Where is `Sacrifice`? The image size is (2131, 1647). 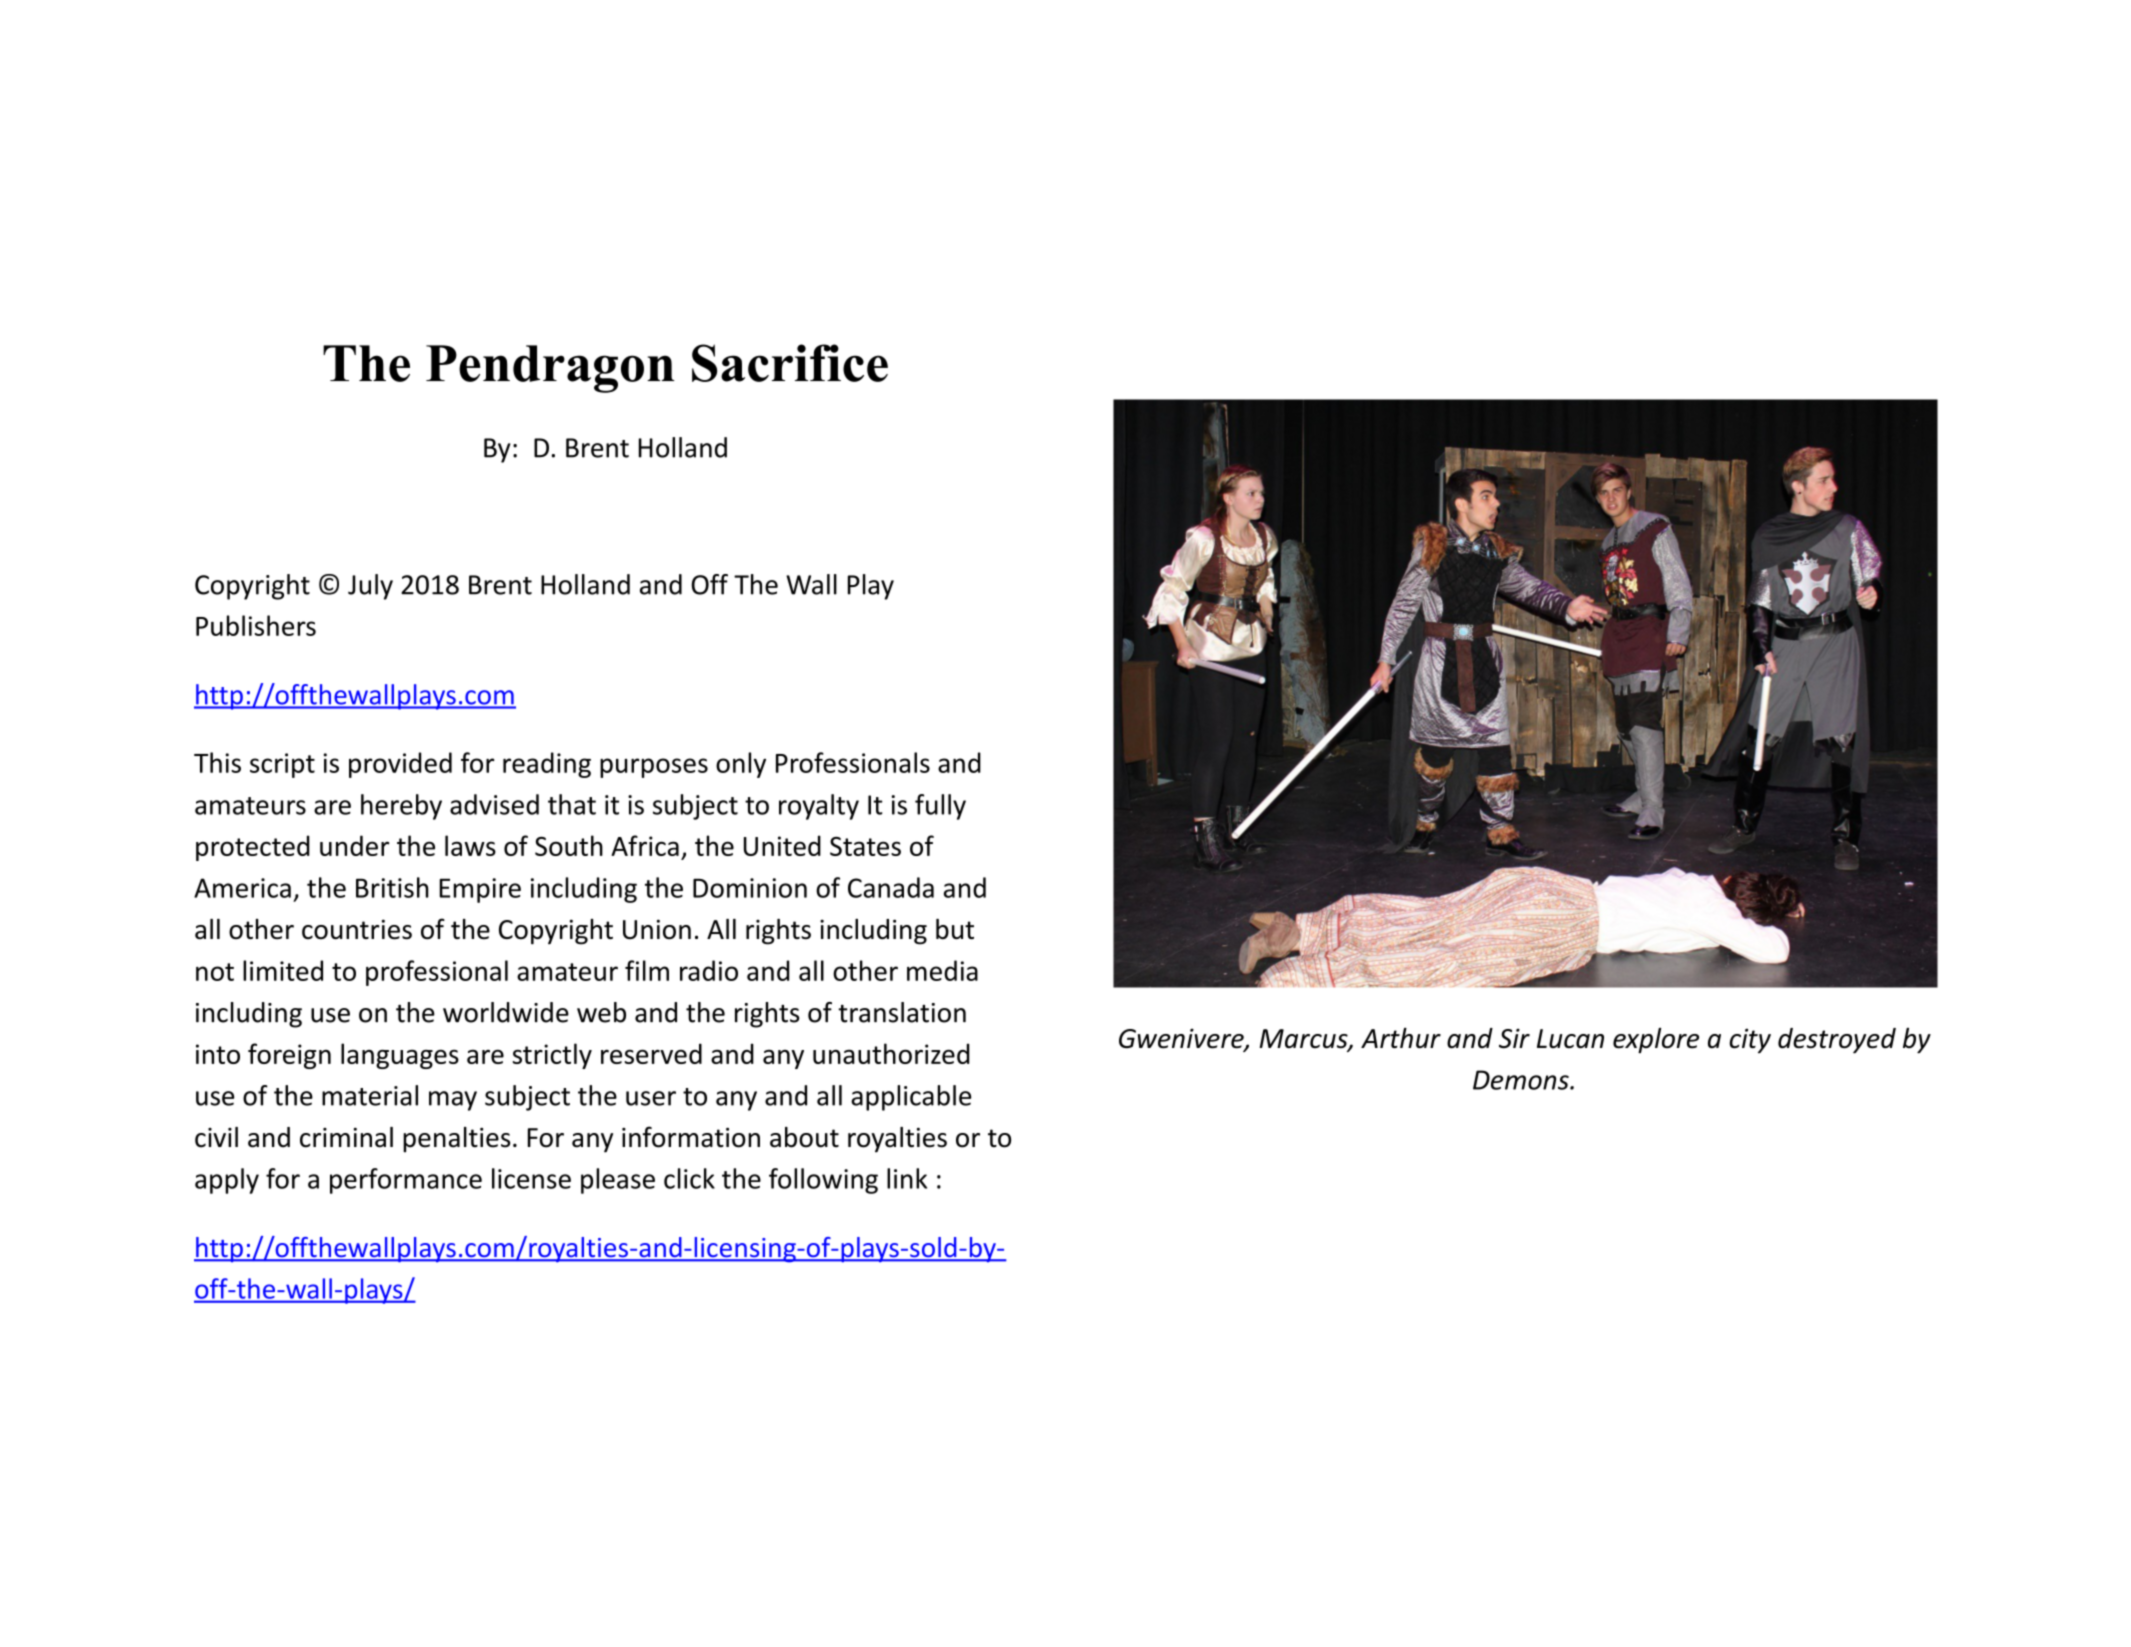 Sacrifice is located at coordinates (790, 363).
